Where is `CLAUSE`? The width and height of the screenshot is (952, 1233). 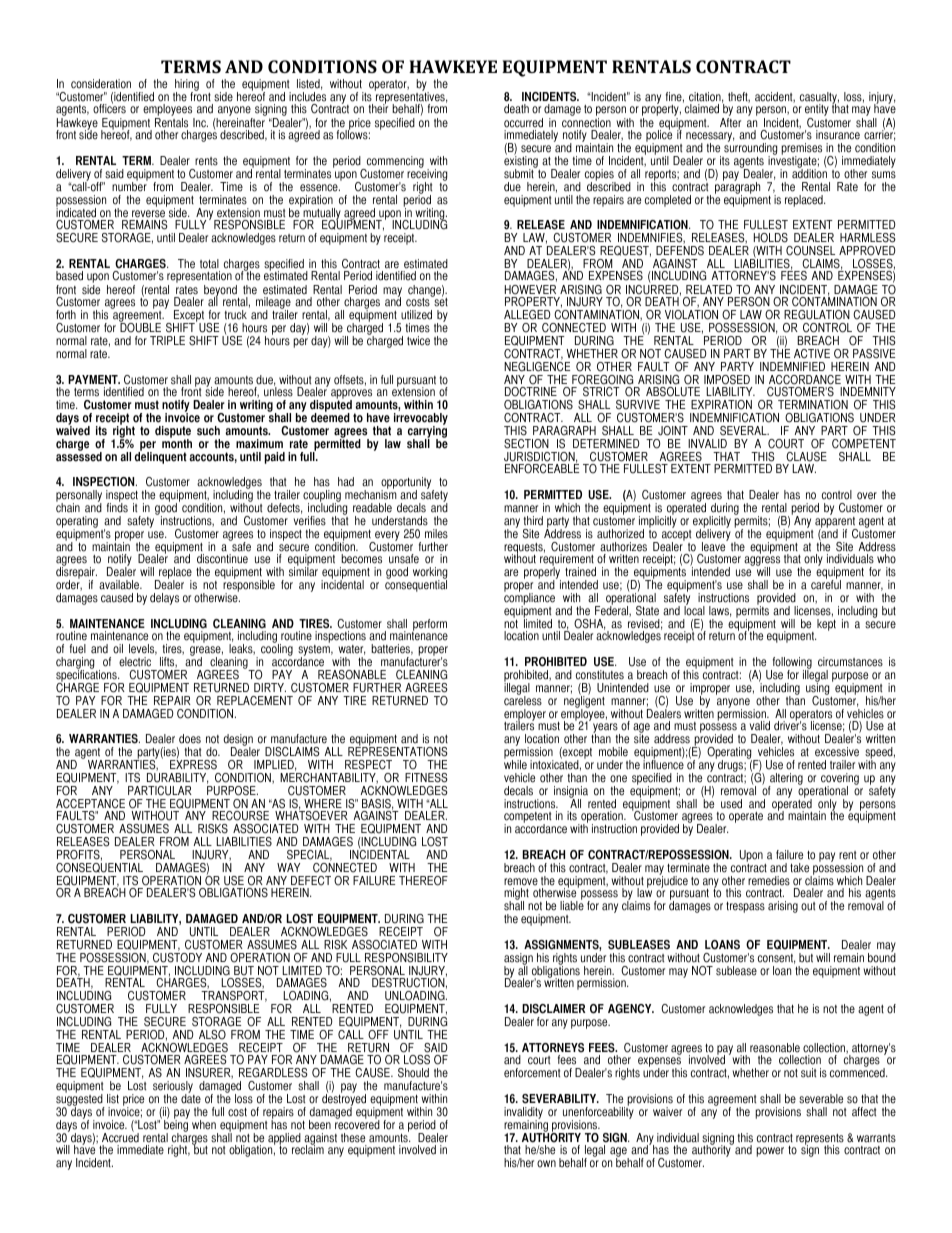
CLAUSE is located at coordinates (806, 457).
